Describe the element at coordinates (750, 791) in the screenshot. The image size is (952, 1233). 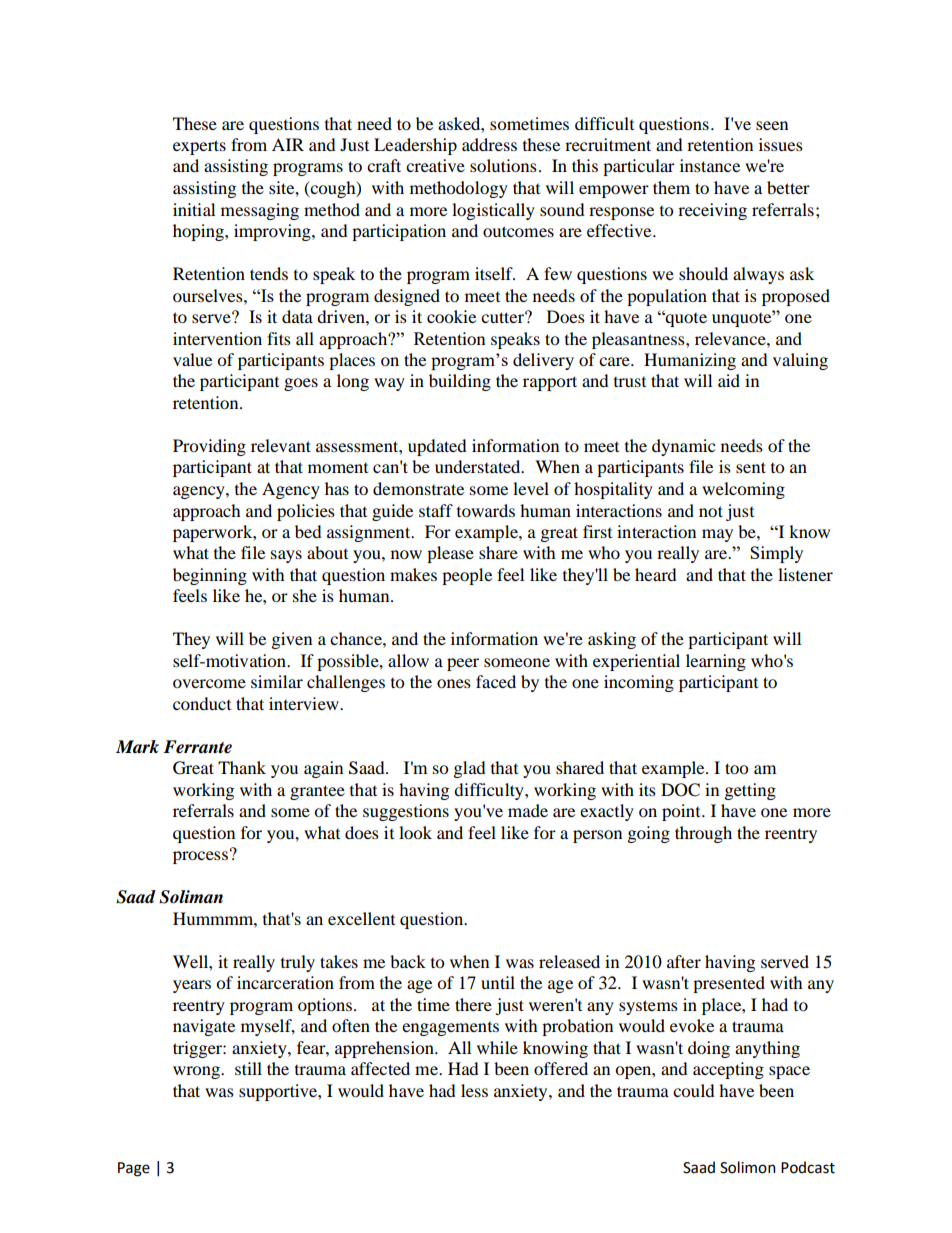
I see `getting` at that location.
